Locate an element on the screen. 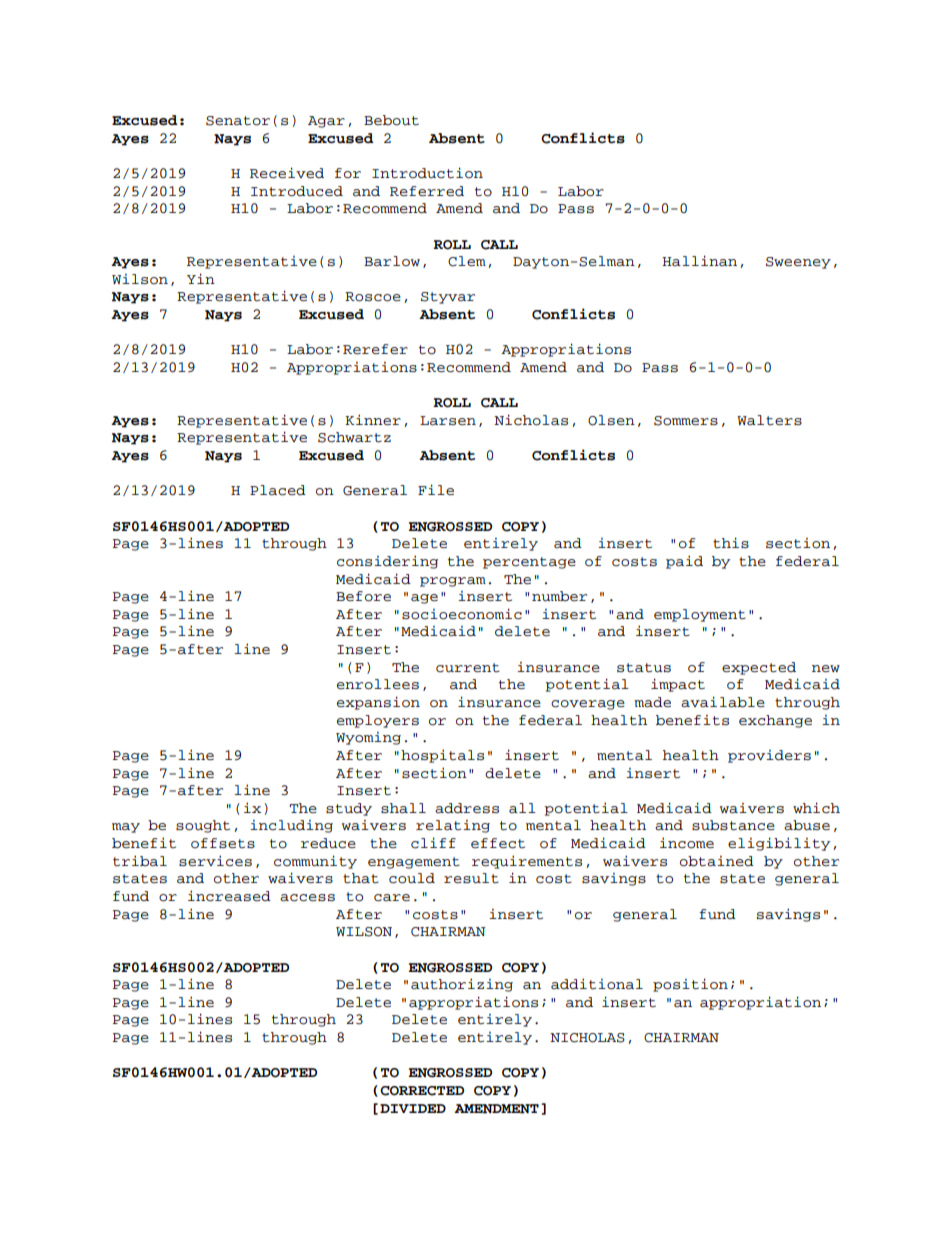  socioeconomic is located at coordinates (462, 614).
